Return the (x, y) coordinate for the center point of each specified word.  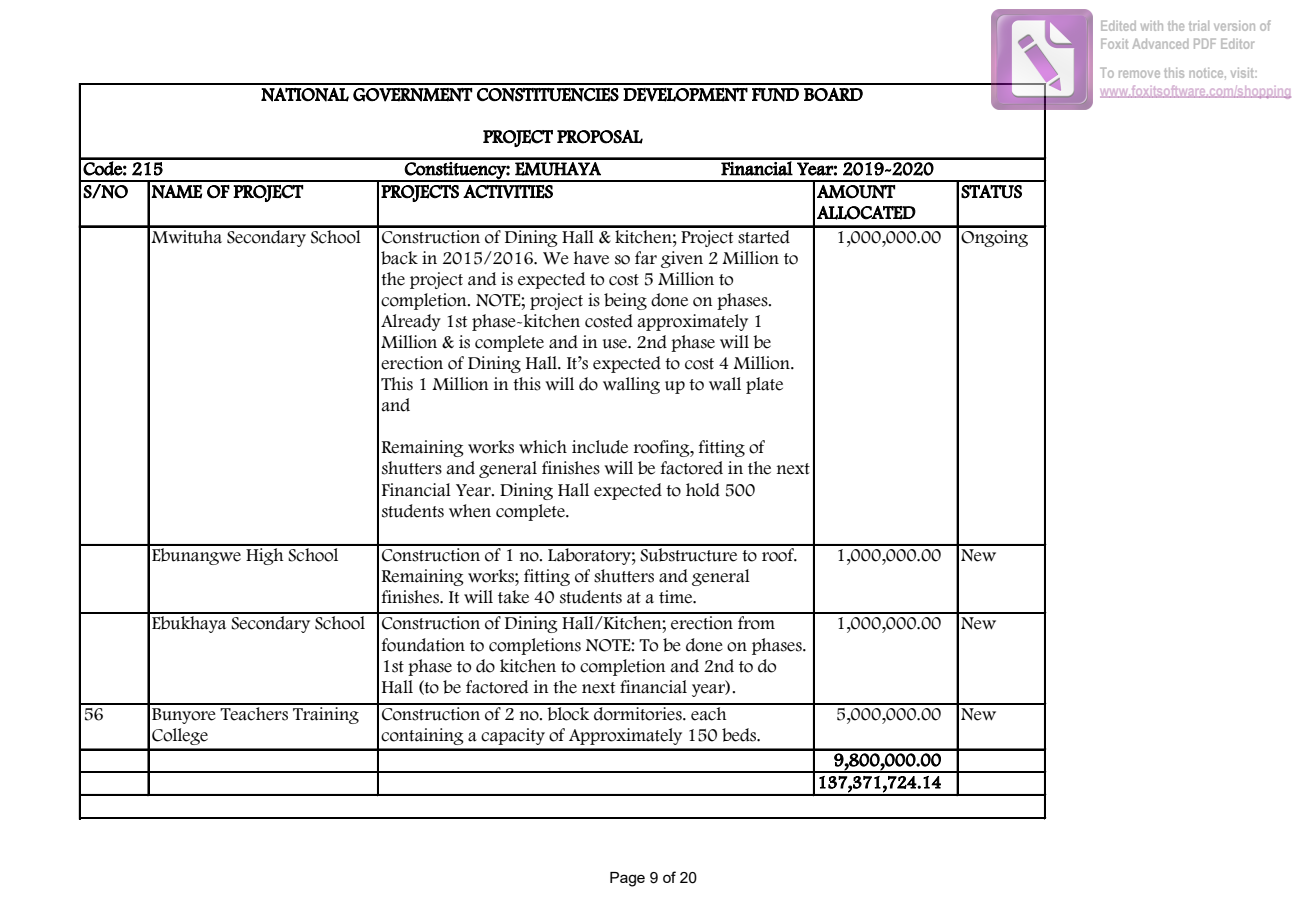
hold (703, 490)
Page (627, 879)
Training (326, 715)
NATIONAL (305, 94)
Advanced (1160, 43)
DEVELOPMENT (685, 95)
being (625, 301)
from (756, 623)
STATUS (991, 192)
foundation (423, 645)
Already (411, 322)
